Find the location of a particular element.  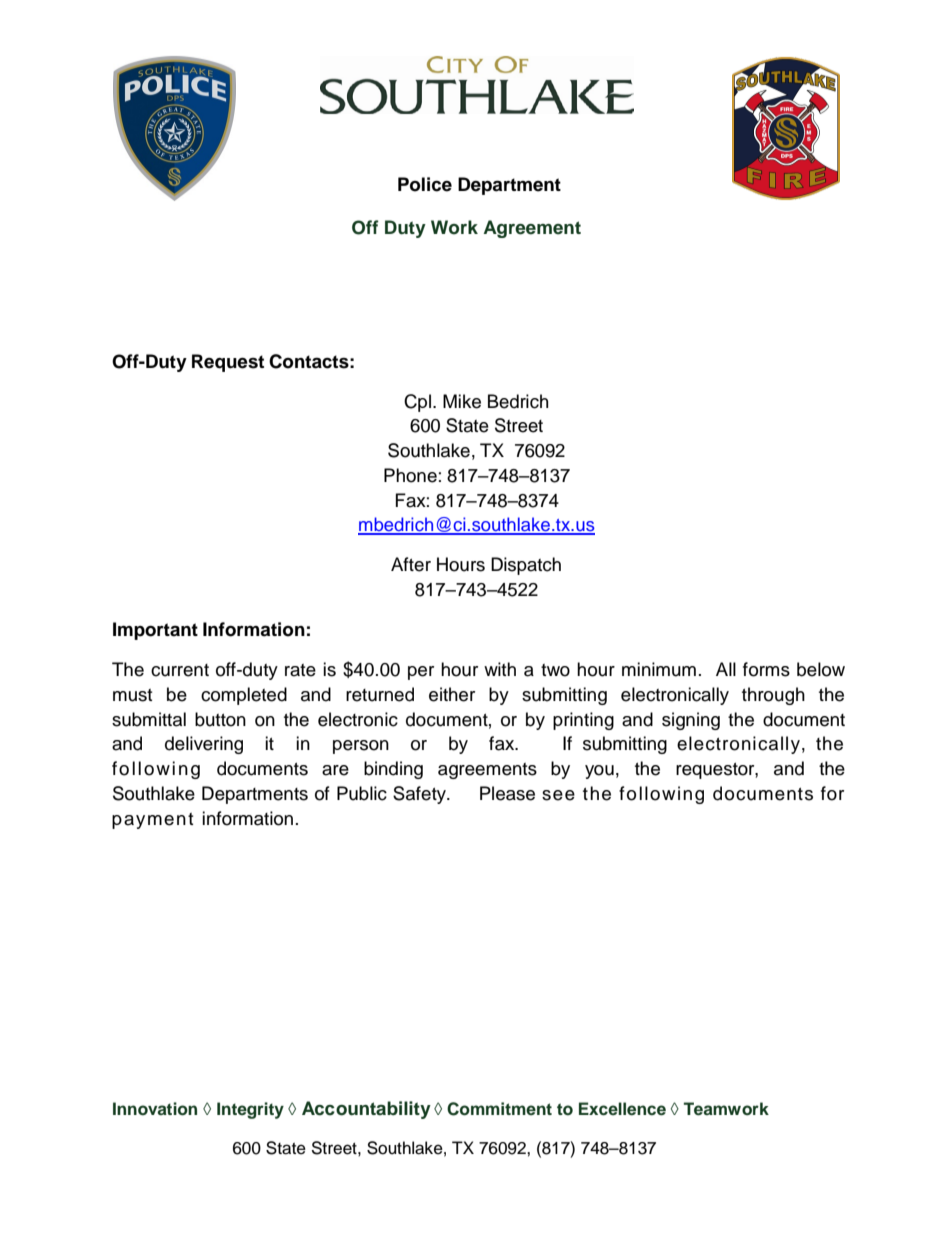

Phone is located at coordinates (410, 475).
